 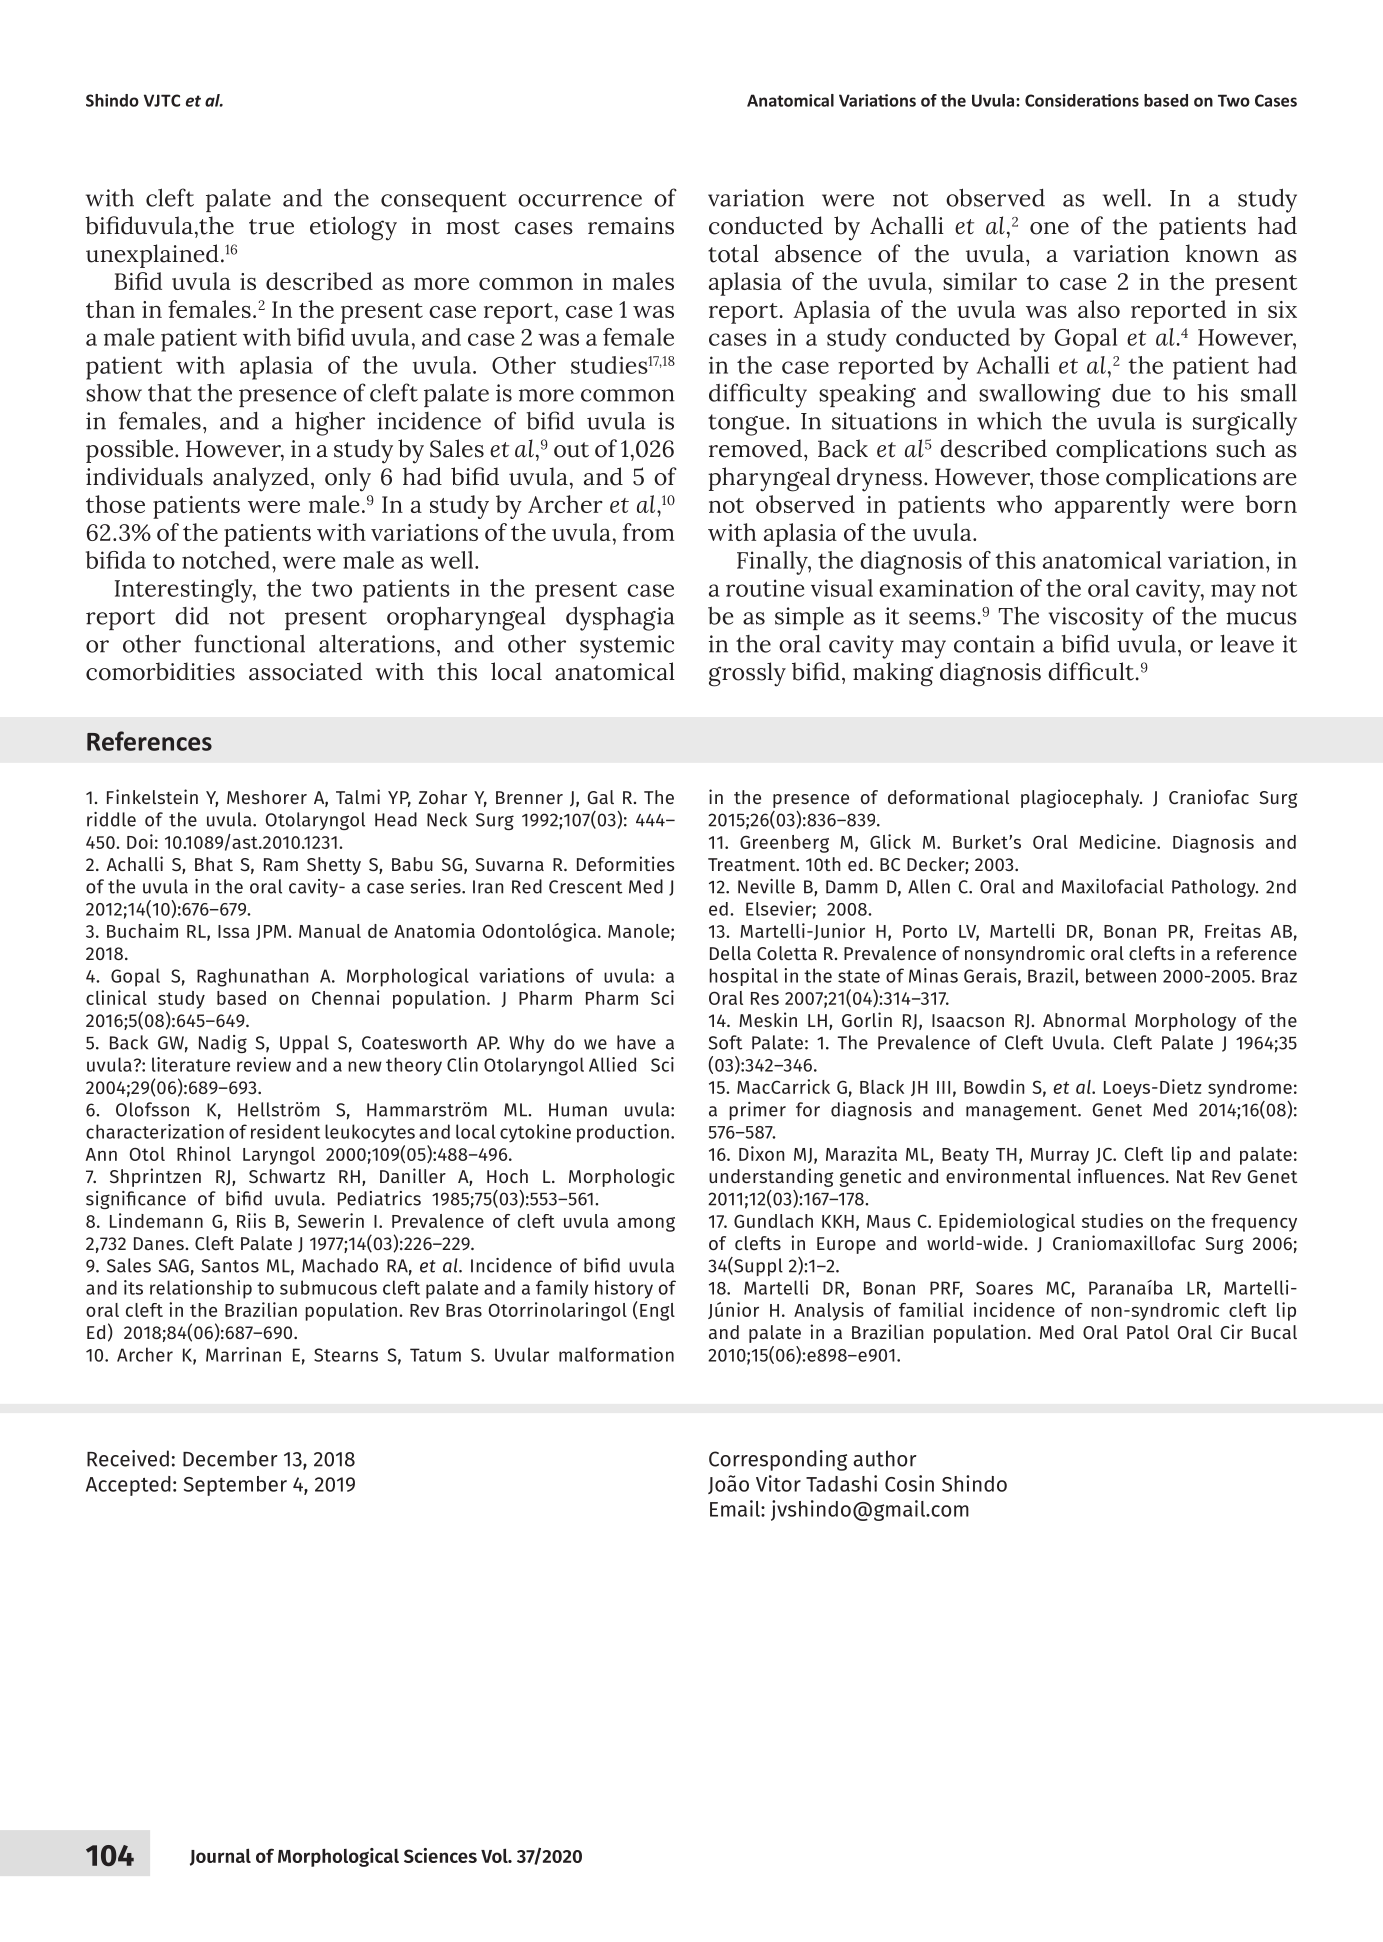 I want to click on frequency, so click(x=1254, y=1223).
